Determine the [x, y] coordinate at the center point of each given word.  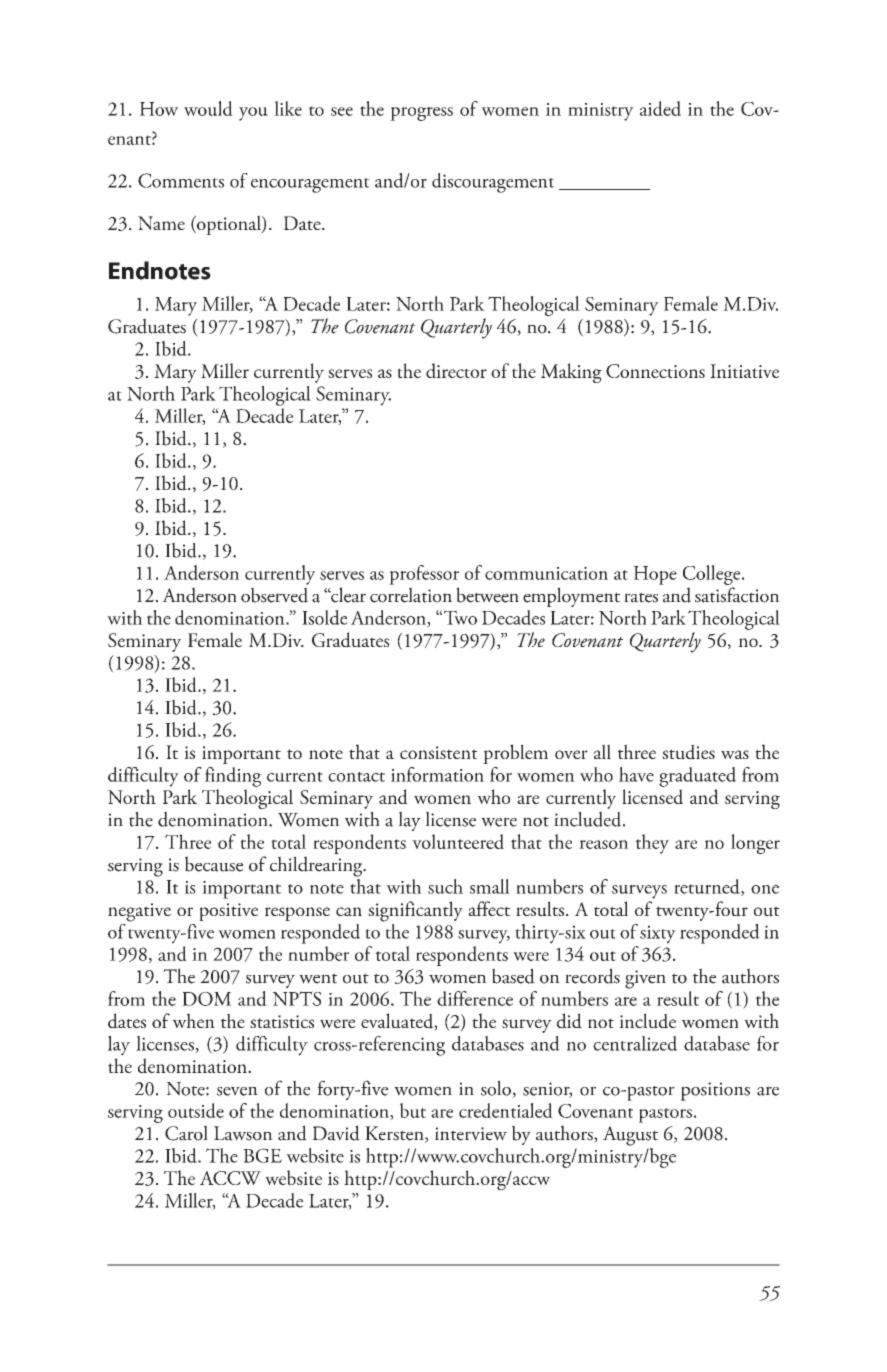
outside [196, 1110]
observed [274, 595]
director [456, 370]
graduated [697, 777]
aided [660, 108]
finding [233, 777]
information [437, 774]
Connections [655, 371]
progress [421, 114]
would [208, 108]
